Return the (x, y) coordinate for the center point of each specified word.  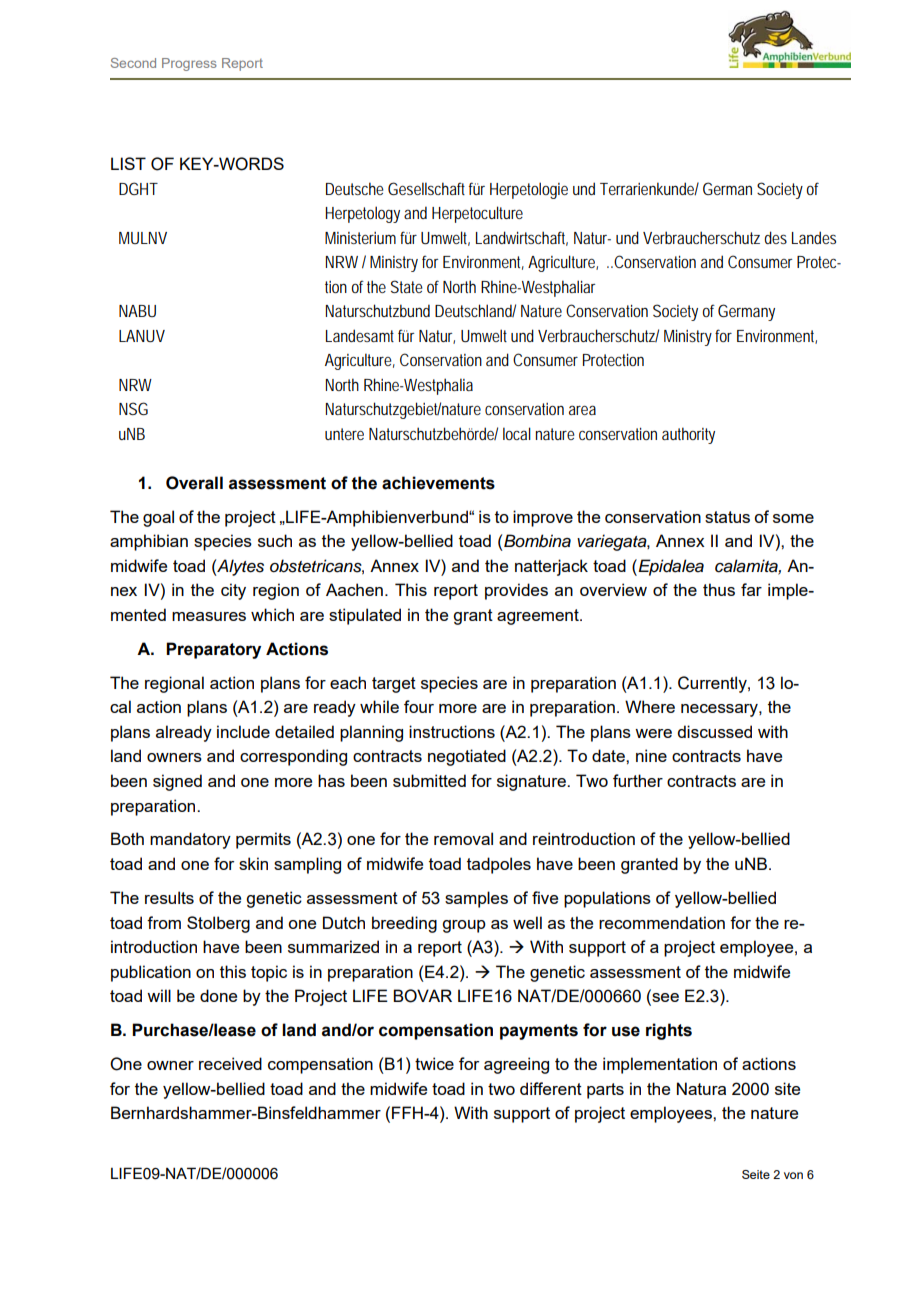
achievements (438, 483)
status (727, 517)
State (407, 286)
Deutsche (355, 188)
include (243, 731)
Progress (189, 64)
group (464, 926)
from (164, 922)
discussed (714, 731)
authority (688, 435)
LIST (128, 163)
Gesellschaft (426, 188)
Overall (194, 483)
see (664, 999)
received (230, 1063)
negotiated (467, 757)
